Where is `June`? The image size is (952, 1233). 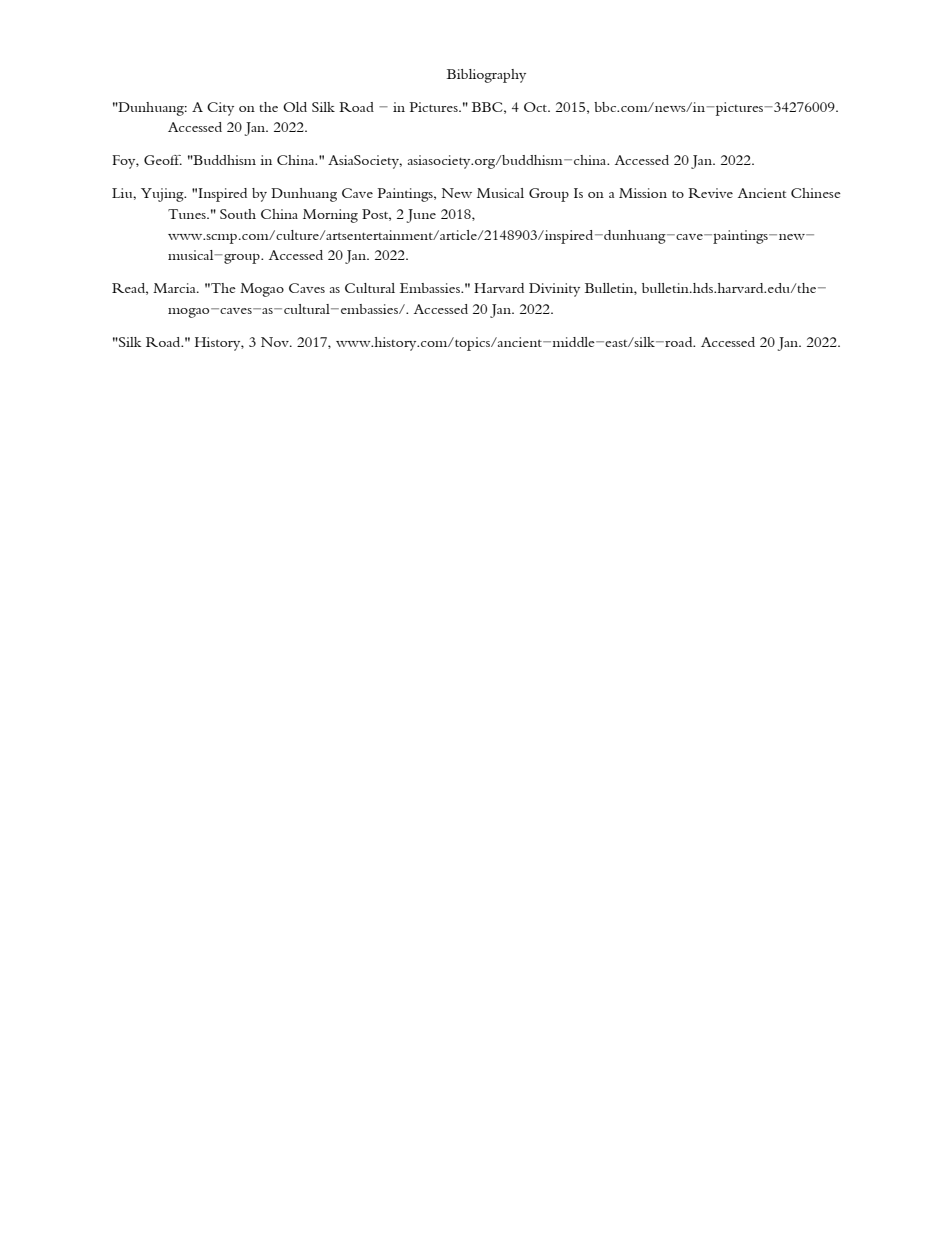 June is located at coordinates (421, 216).
